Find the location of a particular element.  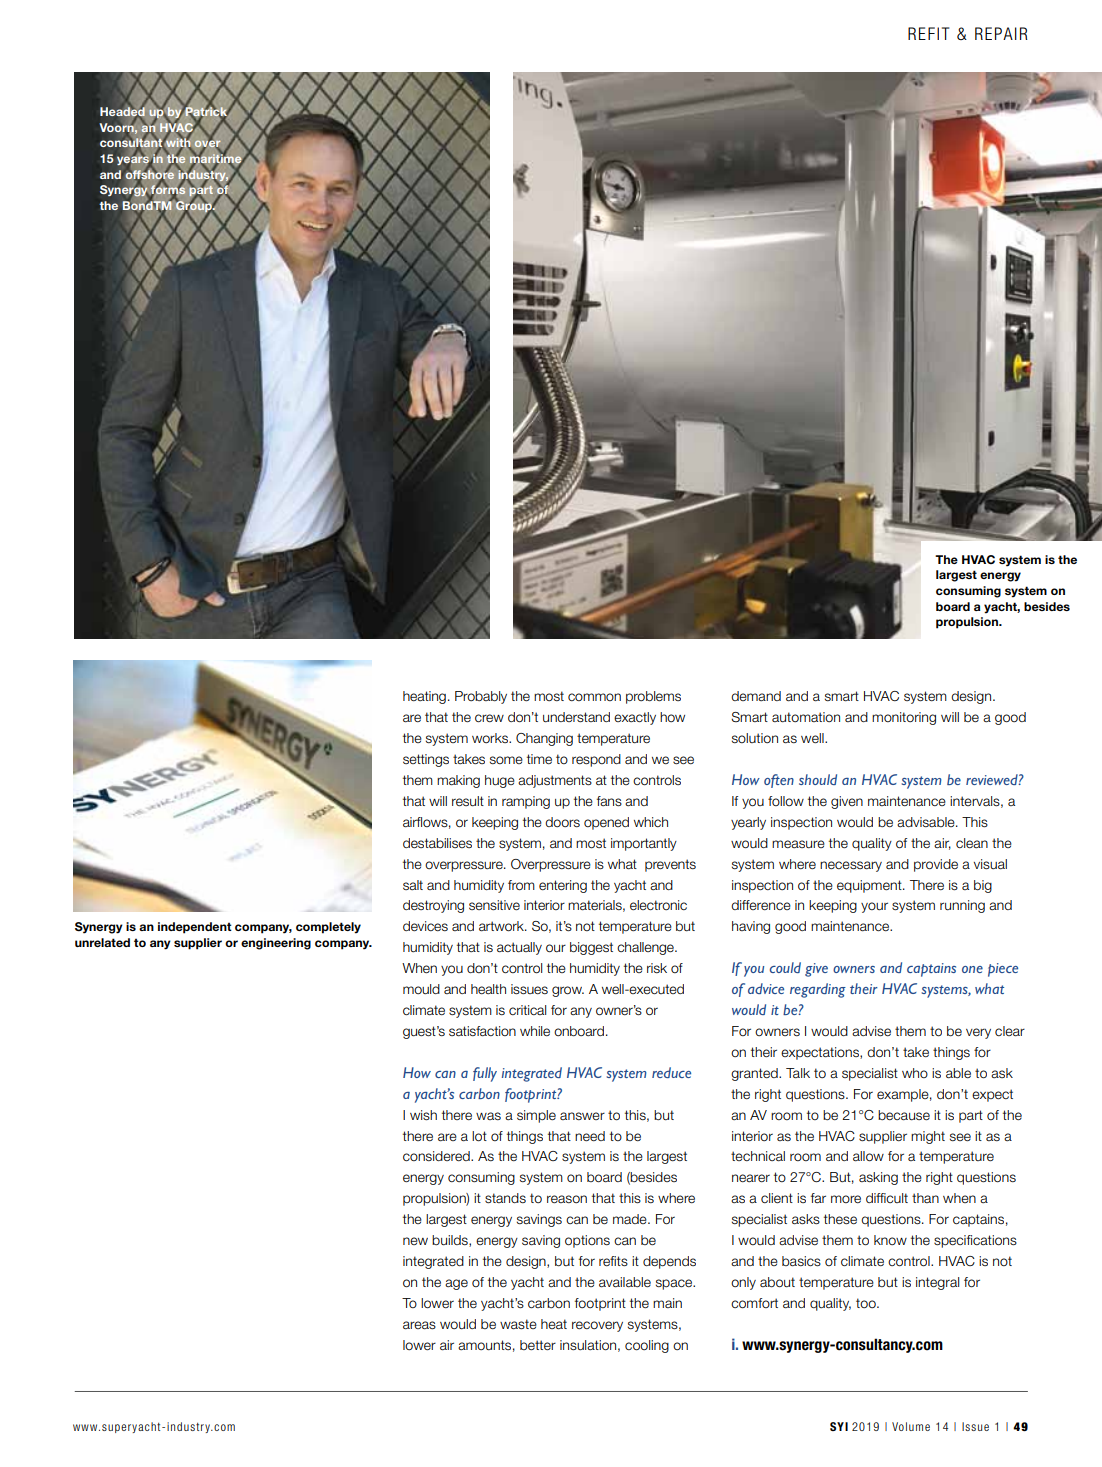

forms is located at coordinates (167, 190).
